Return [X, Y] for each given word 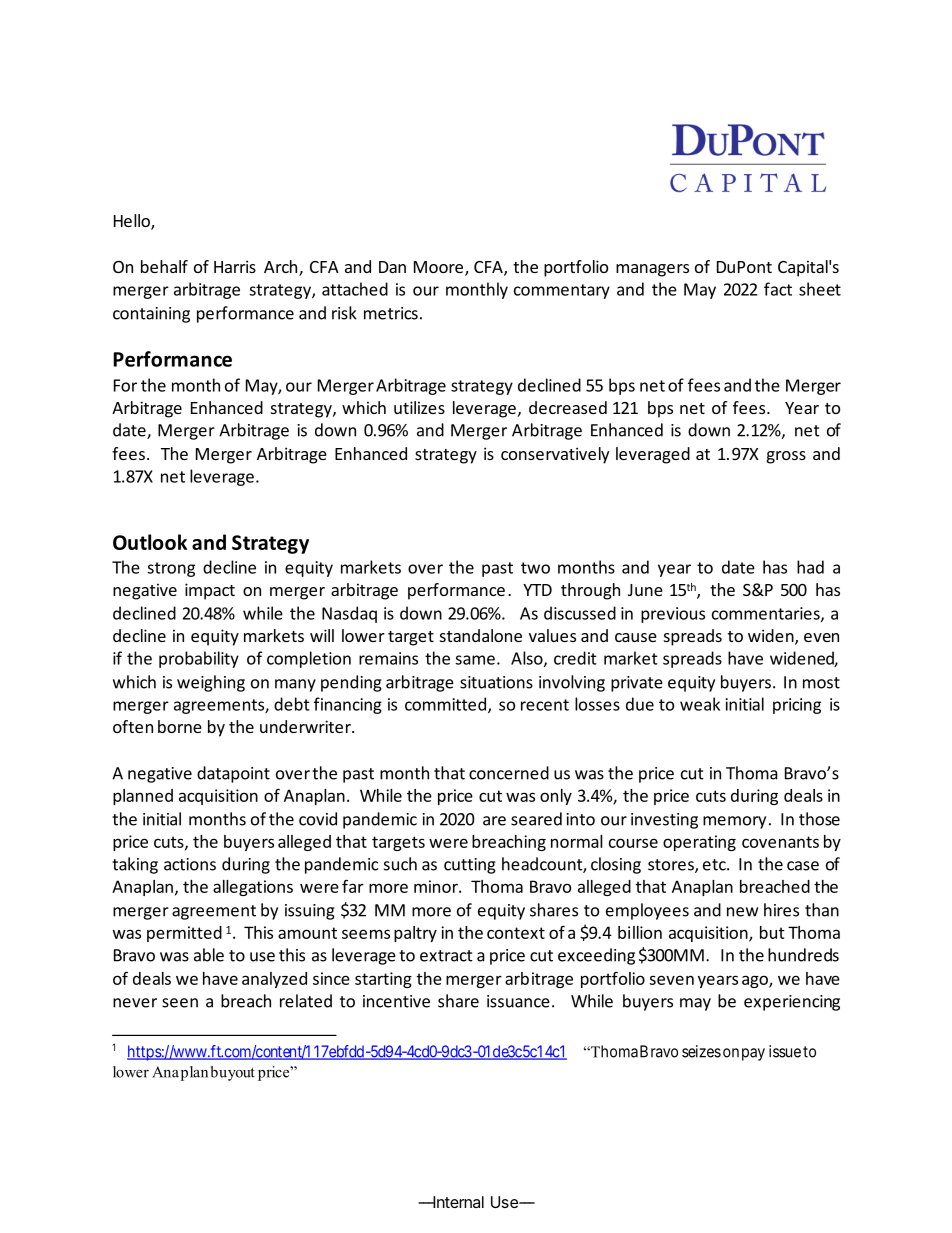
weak [700, 704]
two [535, 568]
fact [778, 289]
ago [756, 981]
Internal [457, 1202]
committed [445, 704]
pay [753, 1054]
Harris [235, 266]
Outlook [150, 542]
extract [446, 956]
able [209, 955]
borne [180, 726]
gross [786, 457]
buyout [232, 1073]
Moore [438, 267]
